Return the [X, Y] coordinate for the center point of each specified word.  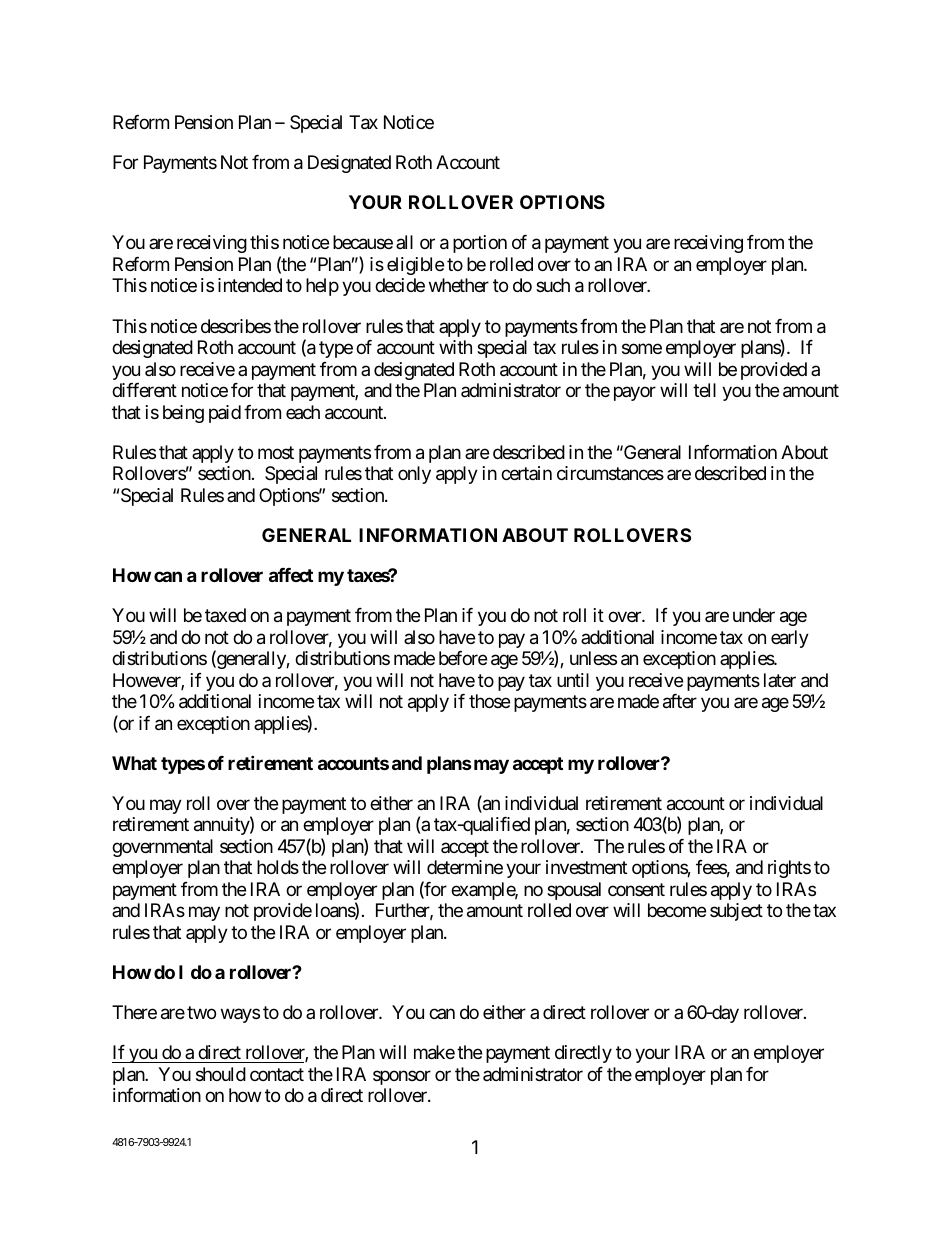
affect [291, 575]
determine [465, 867]
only [414, 475]
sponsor [402, 1077]
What [134, 763]
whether [459, 285]
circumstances [610, 473]
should [221, 1074]
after [680, 701]
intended [250, 285]
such [553, 285]
